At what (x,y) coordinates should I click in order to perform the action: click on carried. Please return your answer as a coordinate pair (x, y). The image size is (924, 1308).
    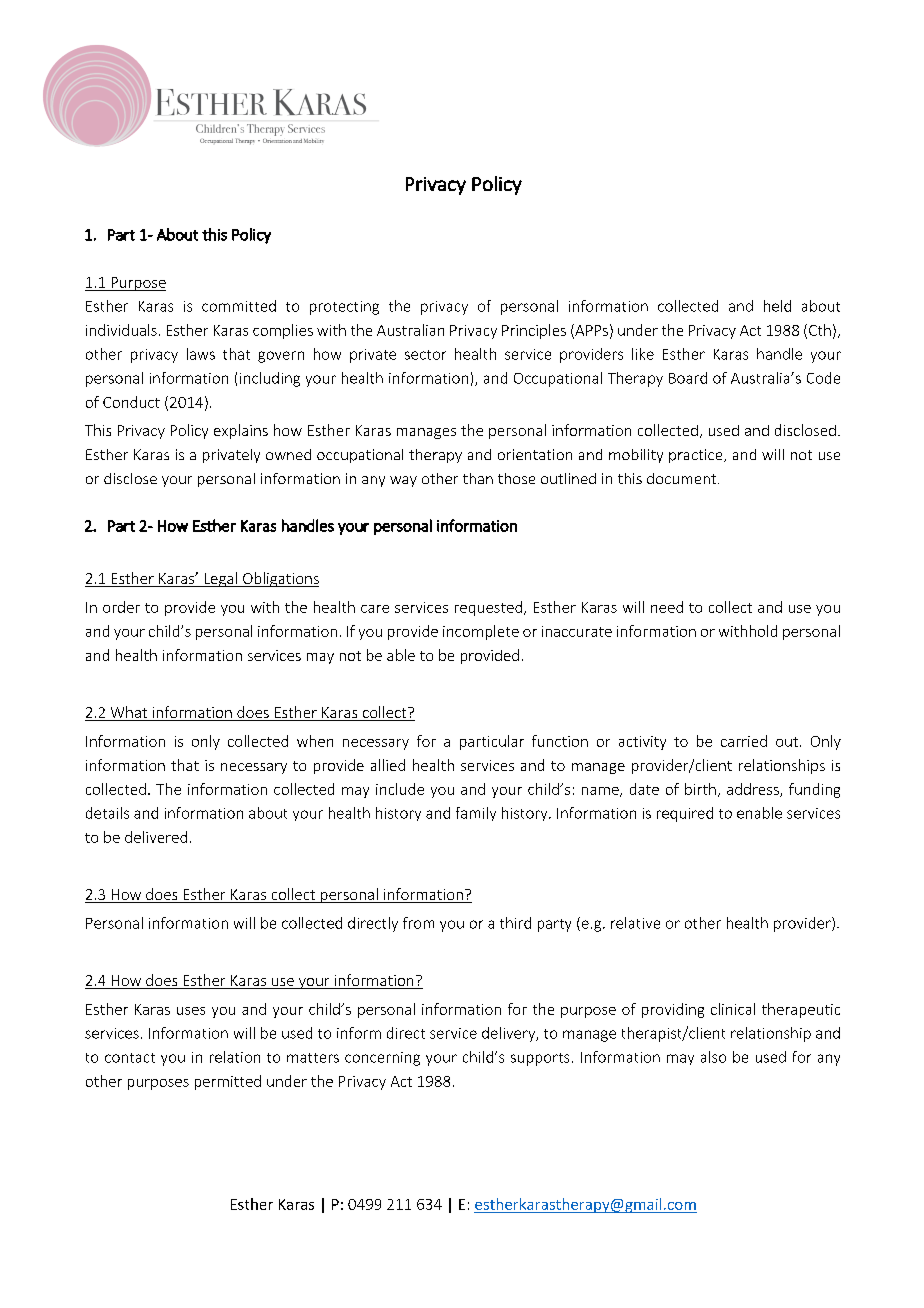
    Looking at the image, I should click on (744, 741).
